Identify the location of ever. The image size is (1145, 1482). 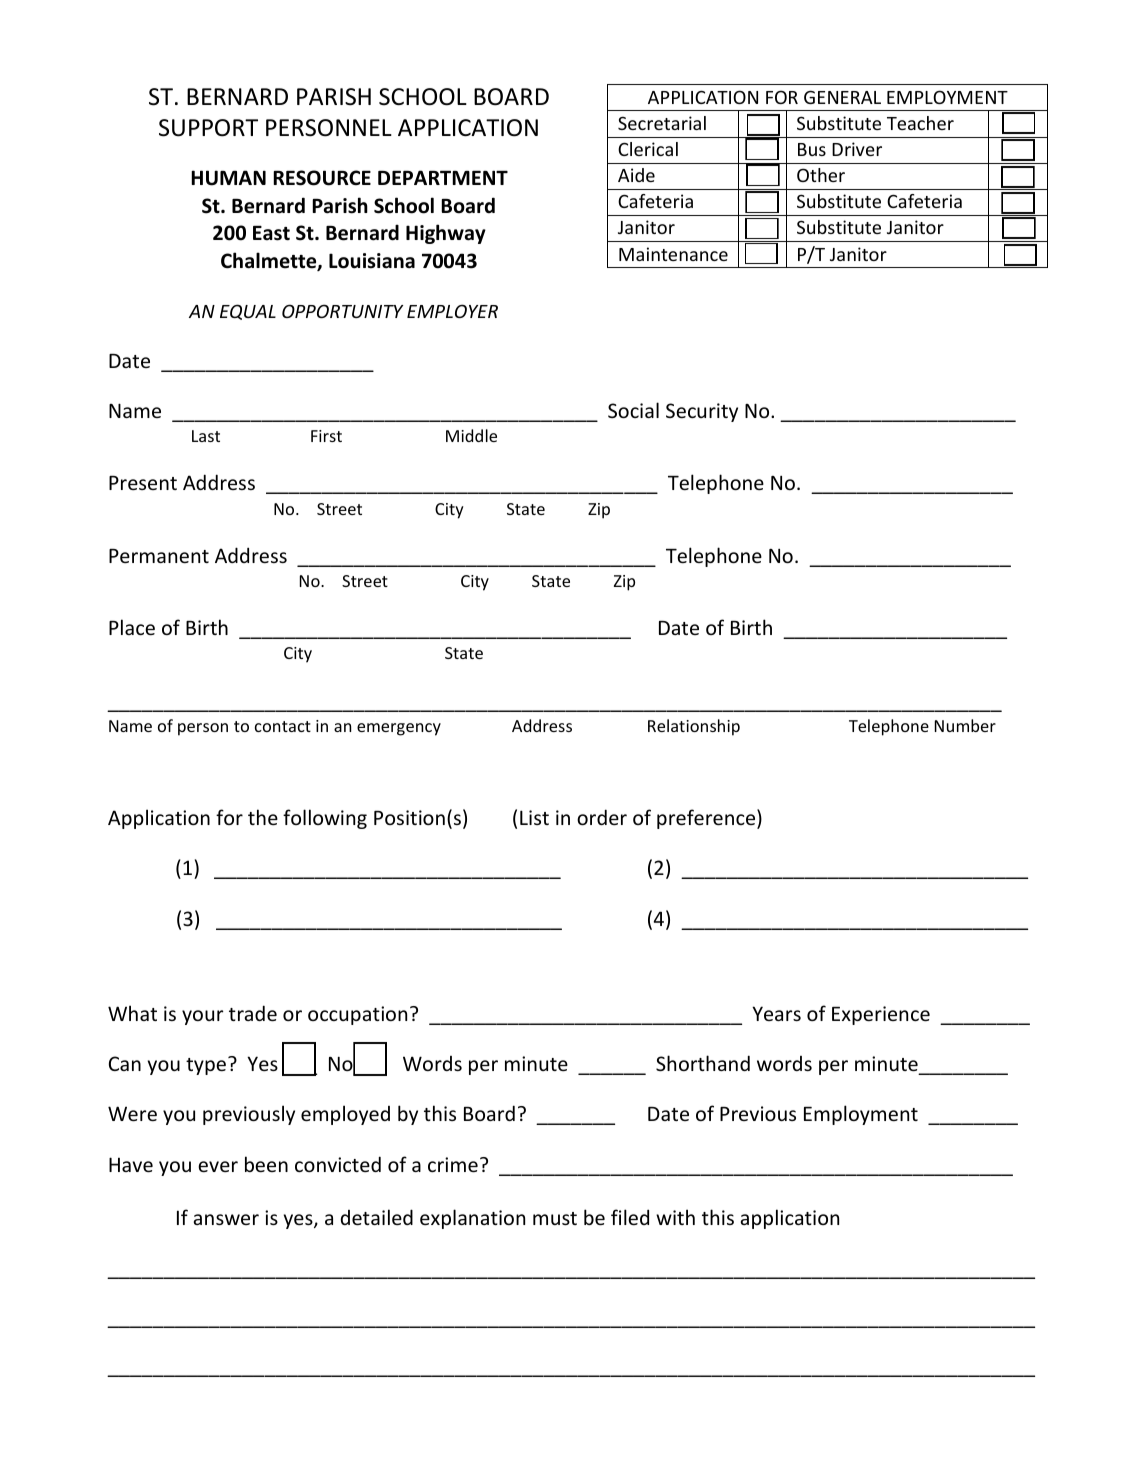
(218, 1166).
